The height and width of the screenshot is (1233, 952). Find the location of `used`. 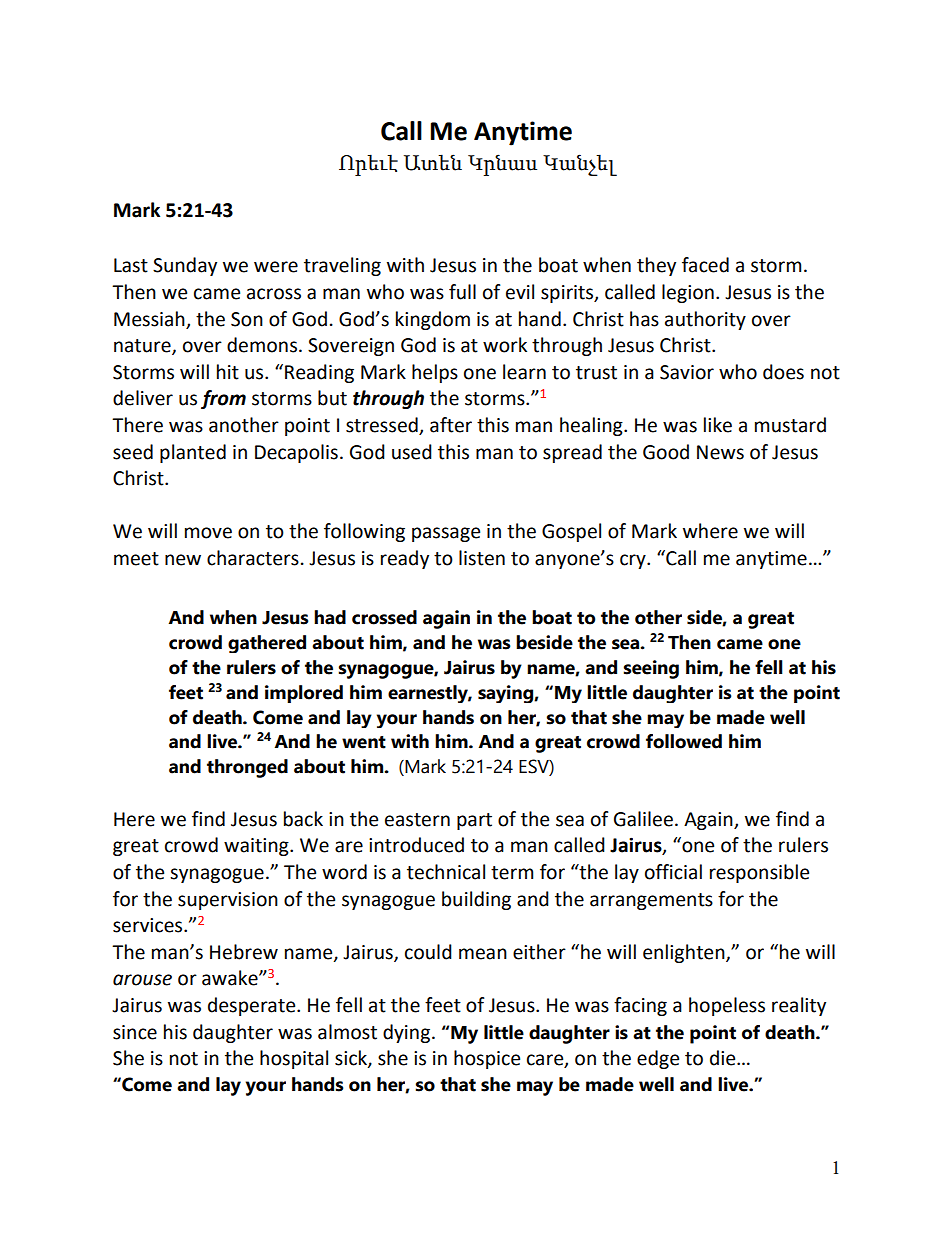

used is located at coordinates (412, 452).
